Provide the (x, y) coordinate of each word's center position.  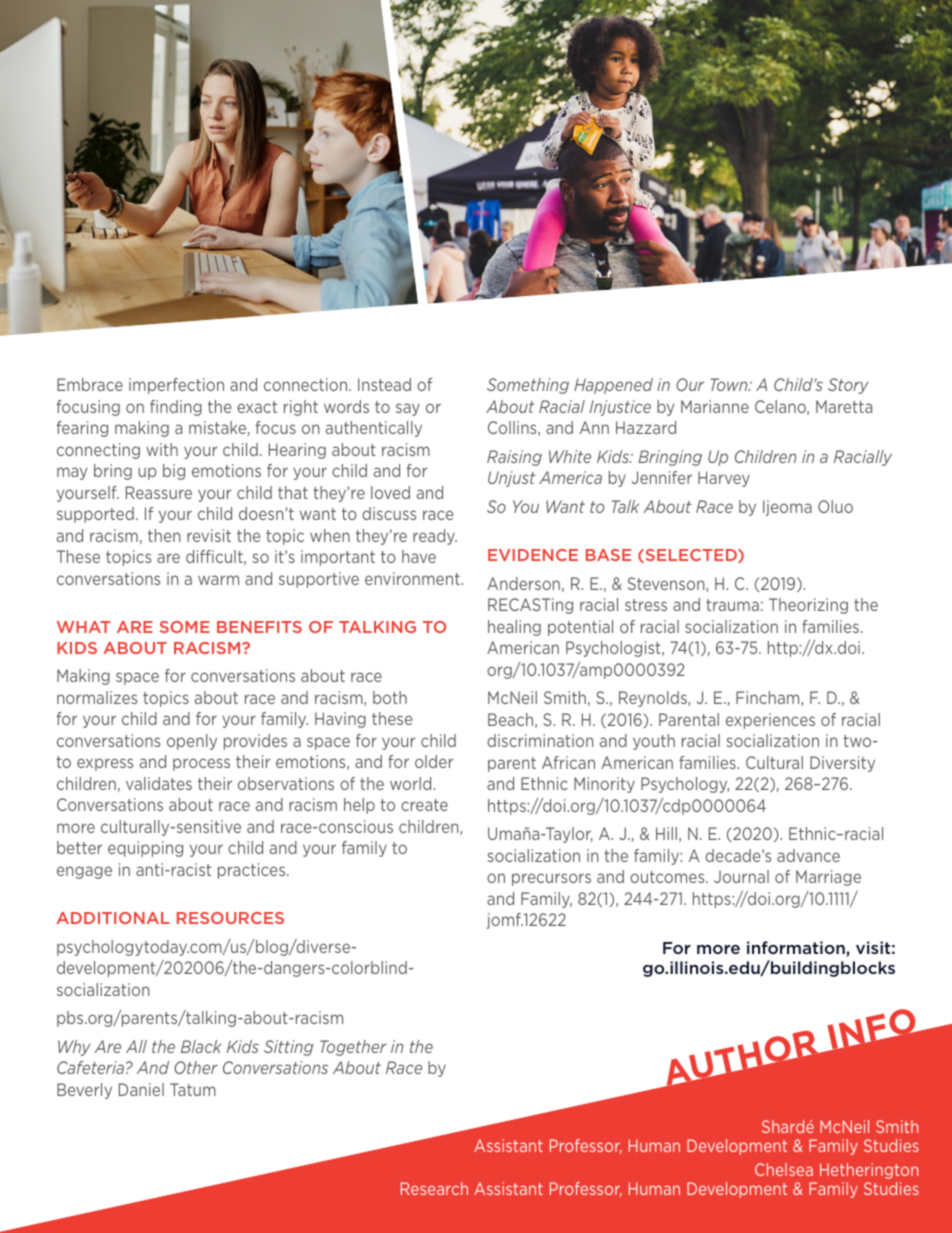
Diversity (842, 764)
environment (413, 578)
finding (176, 408)
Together (353, 1048)
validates (159, 783)
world (412, 783)
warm (218, 580)
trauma (732, 605)
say (408, 409)
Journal (741, 876)
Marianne (715, 406)
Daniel (141, 1089)
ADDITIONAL (113, 918)
